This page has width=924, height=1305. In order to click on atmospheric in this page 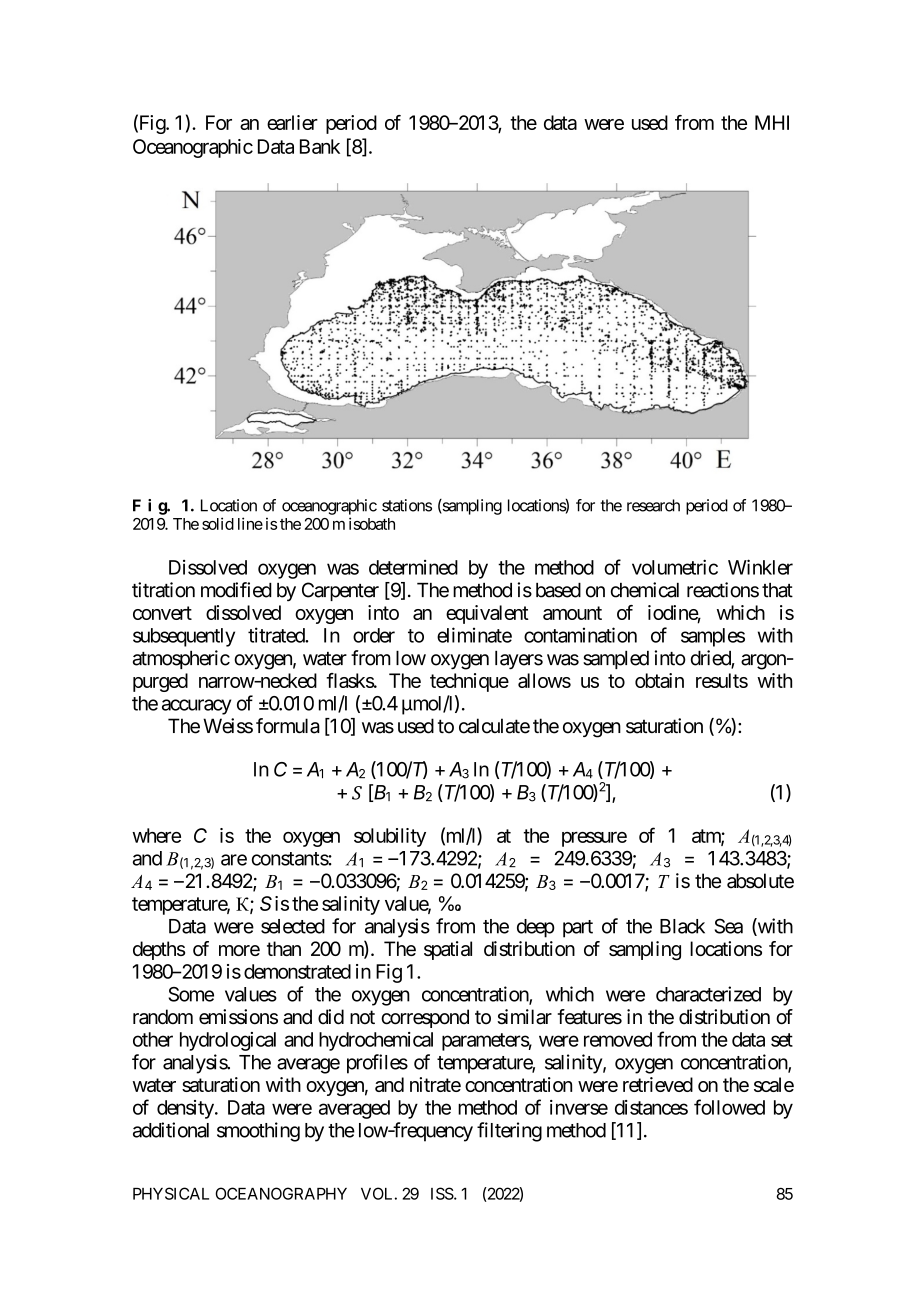, I will do `click(181, 659)`.
